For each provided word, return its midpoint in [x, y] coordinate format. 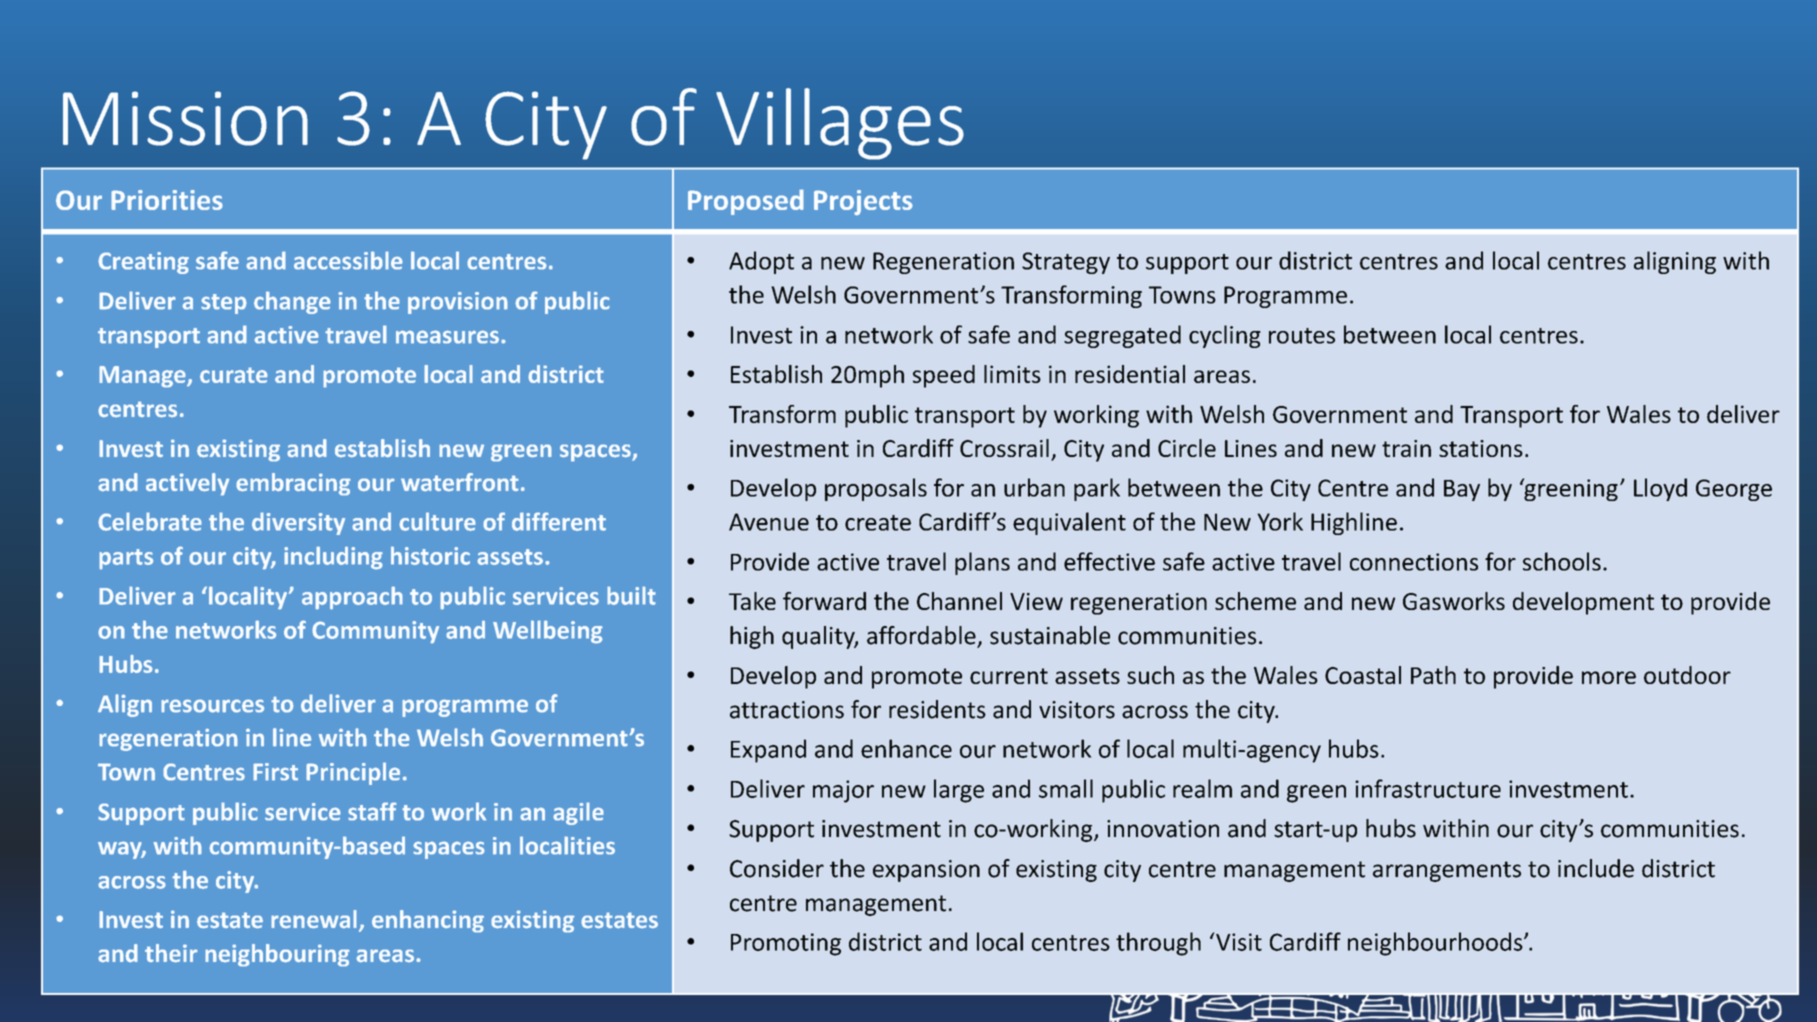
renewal [314, 919]
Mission [185, 118]
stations [1481, 448]
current [1009, 676]
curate [234, 375]
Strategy [1066, 263]
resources [212, 706]
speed [944, 376]
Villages [840, 124]
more [1609, 677]
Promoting [786, 944]
